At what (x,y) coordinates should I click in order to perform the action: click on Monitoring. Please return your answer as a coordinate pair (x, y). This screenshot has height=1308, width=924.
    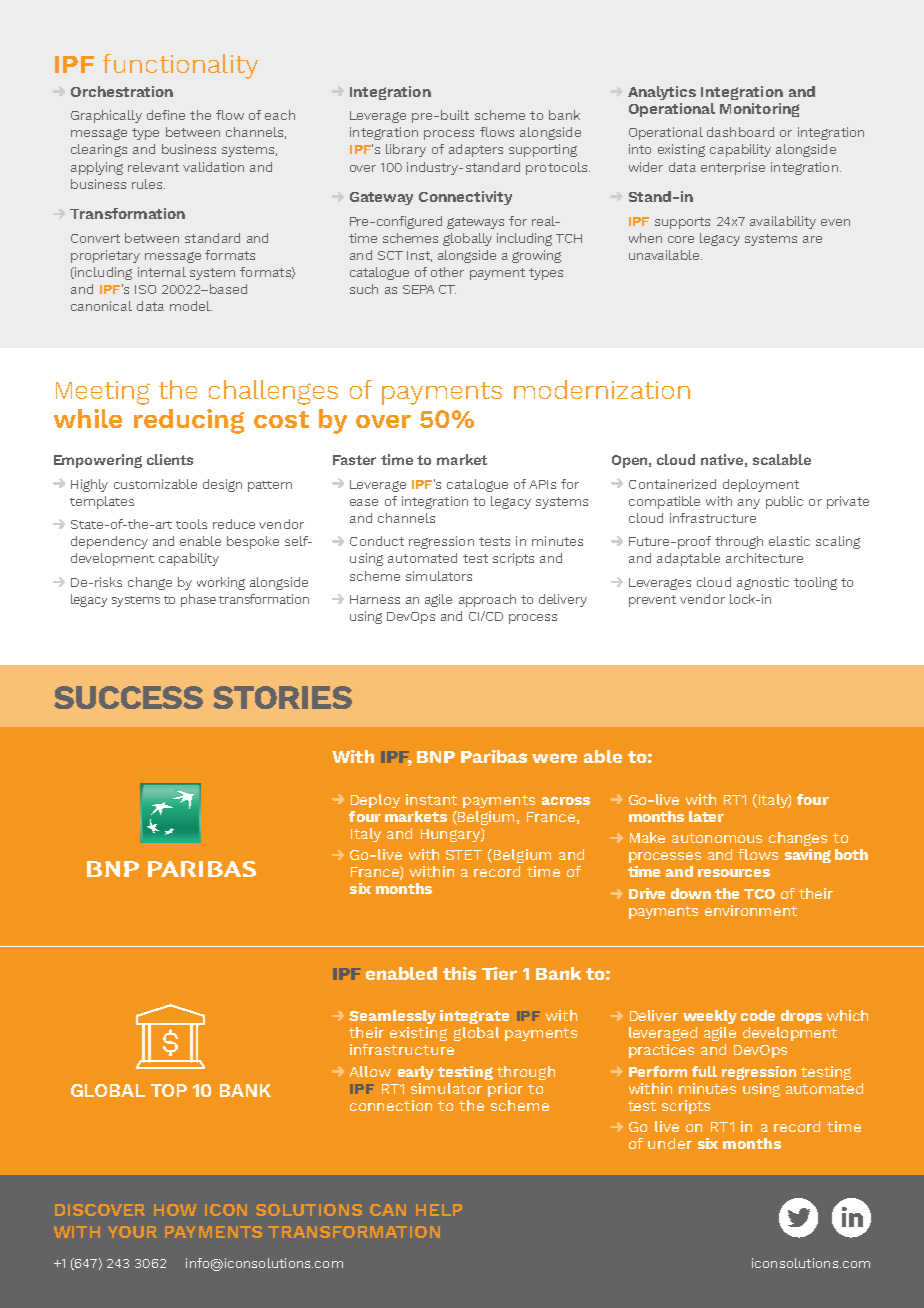
    Looking at the image, I should click on (759, 110).
